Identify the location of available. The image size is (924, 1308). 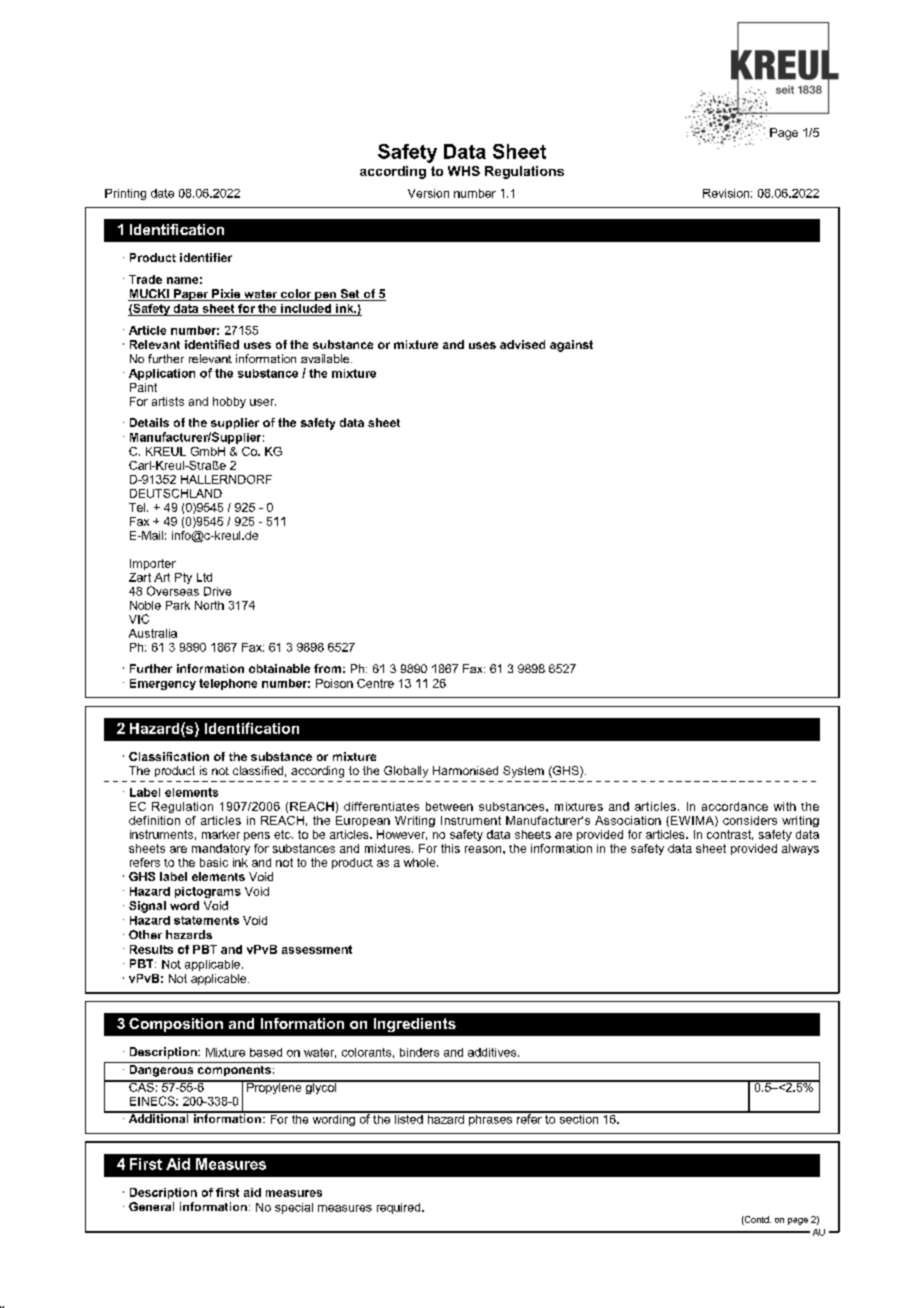
(326, 358).
